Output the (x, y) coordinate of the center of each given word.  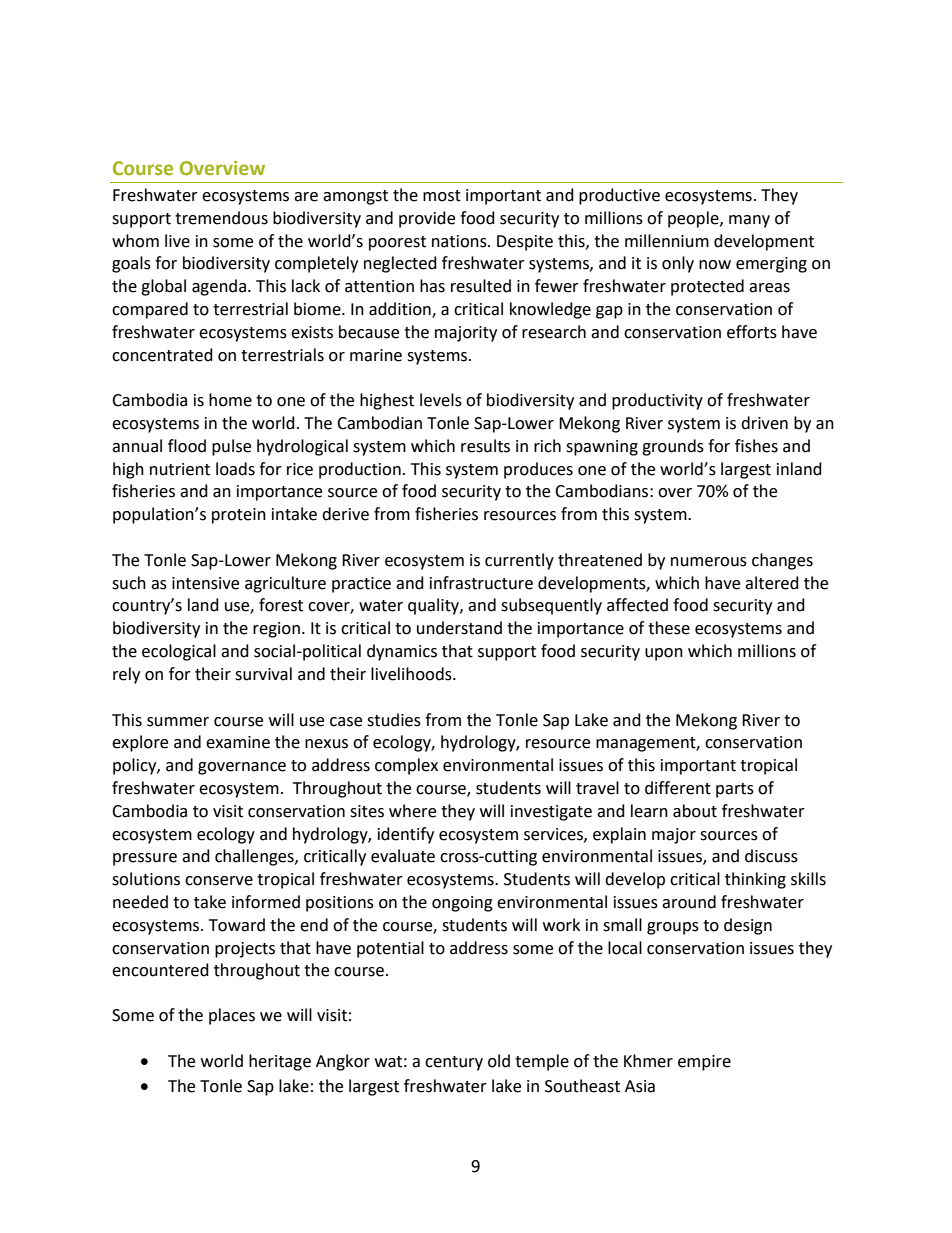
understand (459, 628)
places (232, 1016)
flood (187, 446)
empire (704, 1063)
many (749, 221)
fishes (756, 446)
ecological (179, 652)
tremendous (221, 218)
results (485, 446)
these (669, 628)
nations (460, 241)
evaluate (403, 856)
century (454, 1063)
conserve (219, 881)
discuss (771, 856)
